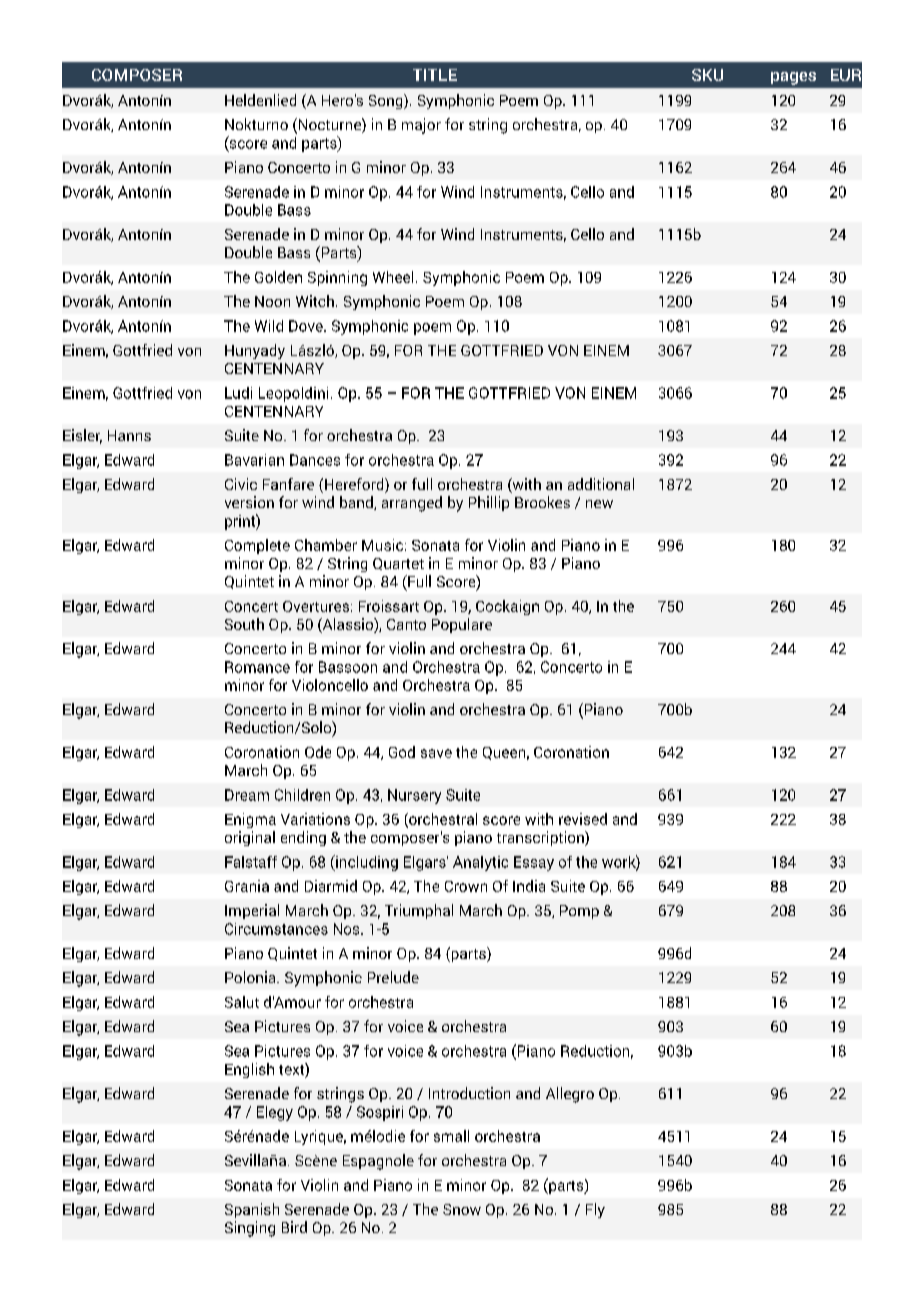 The height and width of the screenshot is (1308, 924). Describe the element at coordinates (252, 1210) in the screenshot. I see `Spanish` at that location.
